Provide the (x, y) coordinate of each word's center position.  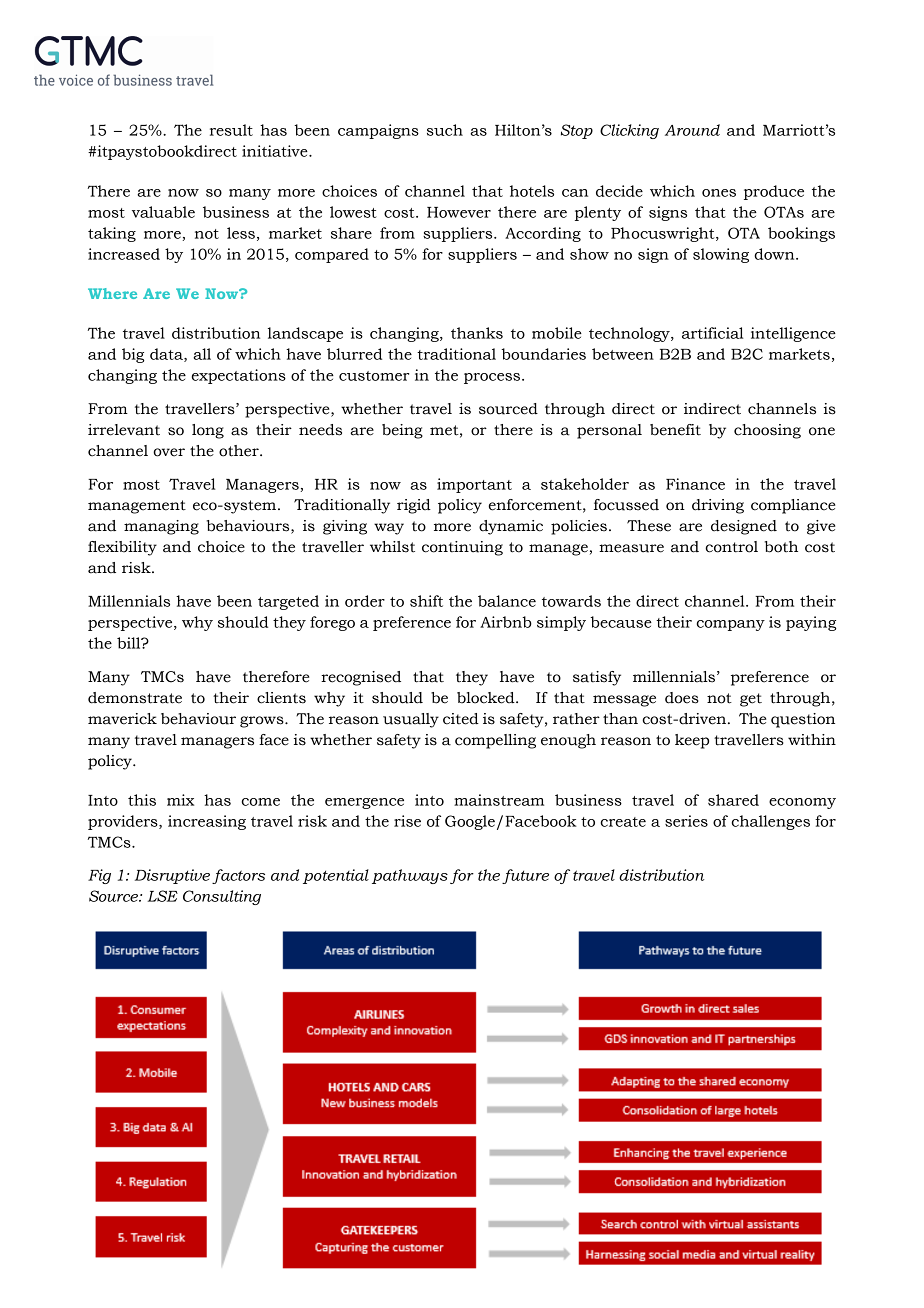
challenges (770, 822)
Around (692, 130)
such (445, 130)
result (231, 130)
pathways (410, 876)
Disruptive (172, 876)
